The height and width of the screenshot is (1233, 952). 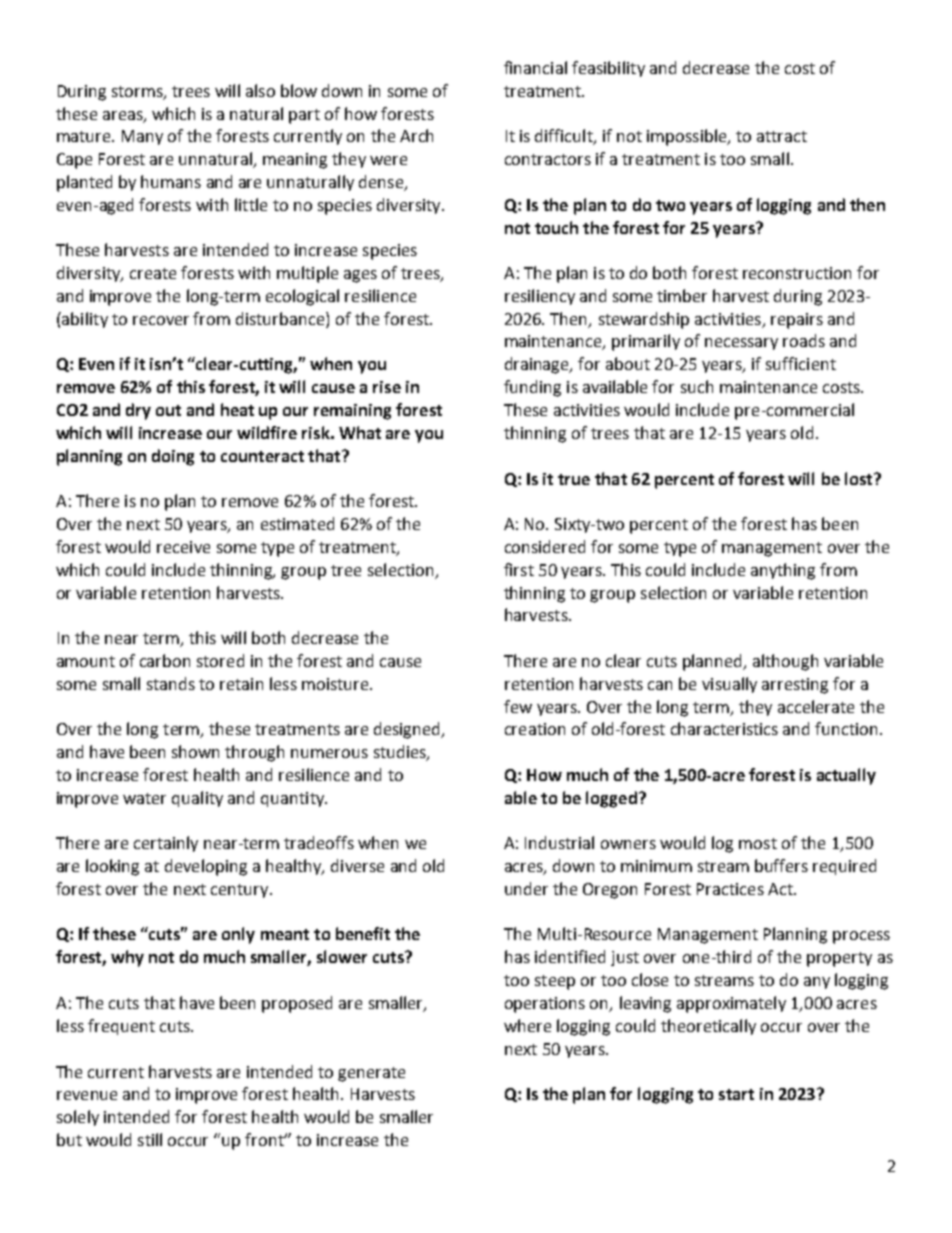 What do you see at coordinates (416, 135) in the screenshot?
I see `Arch` at bounding box center [416, 135].
